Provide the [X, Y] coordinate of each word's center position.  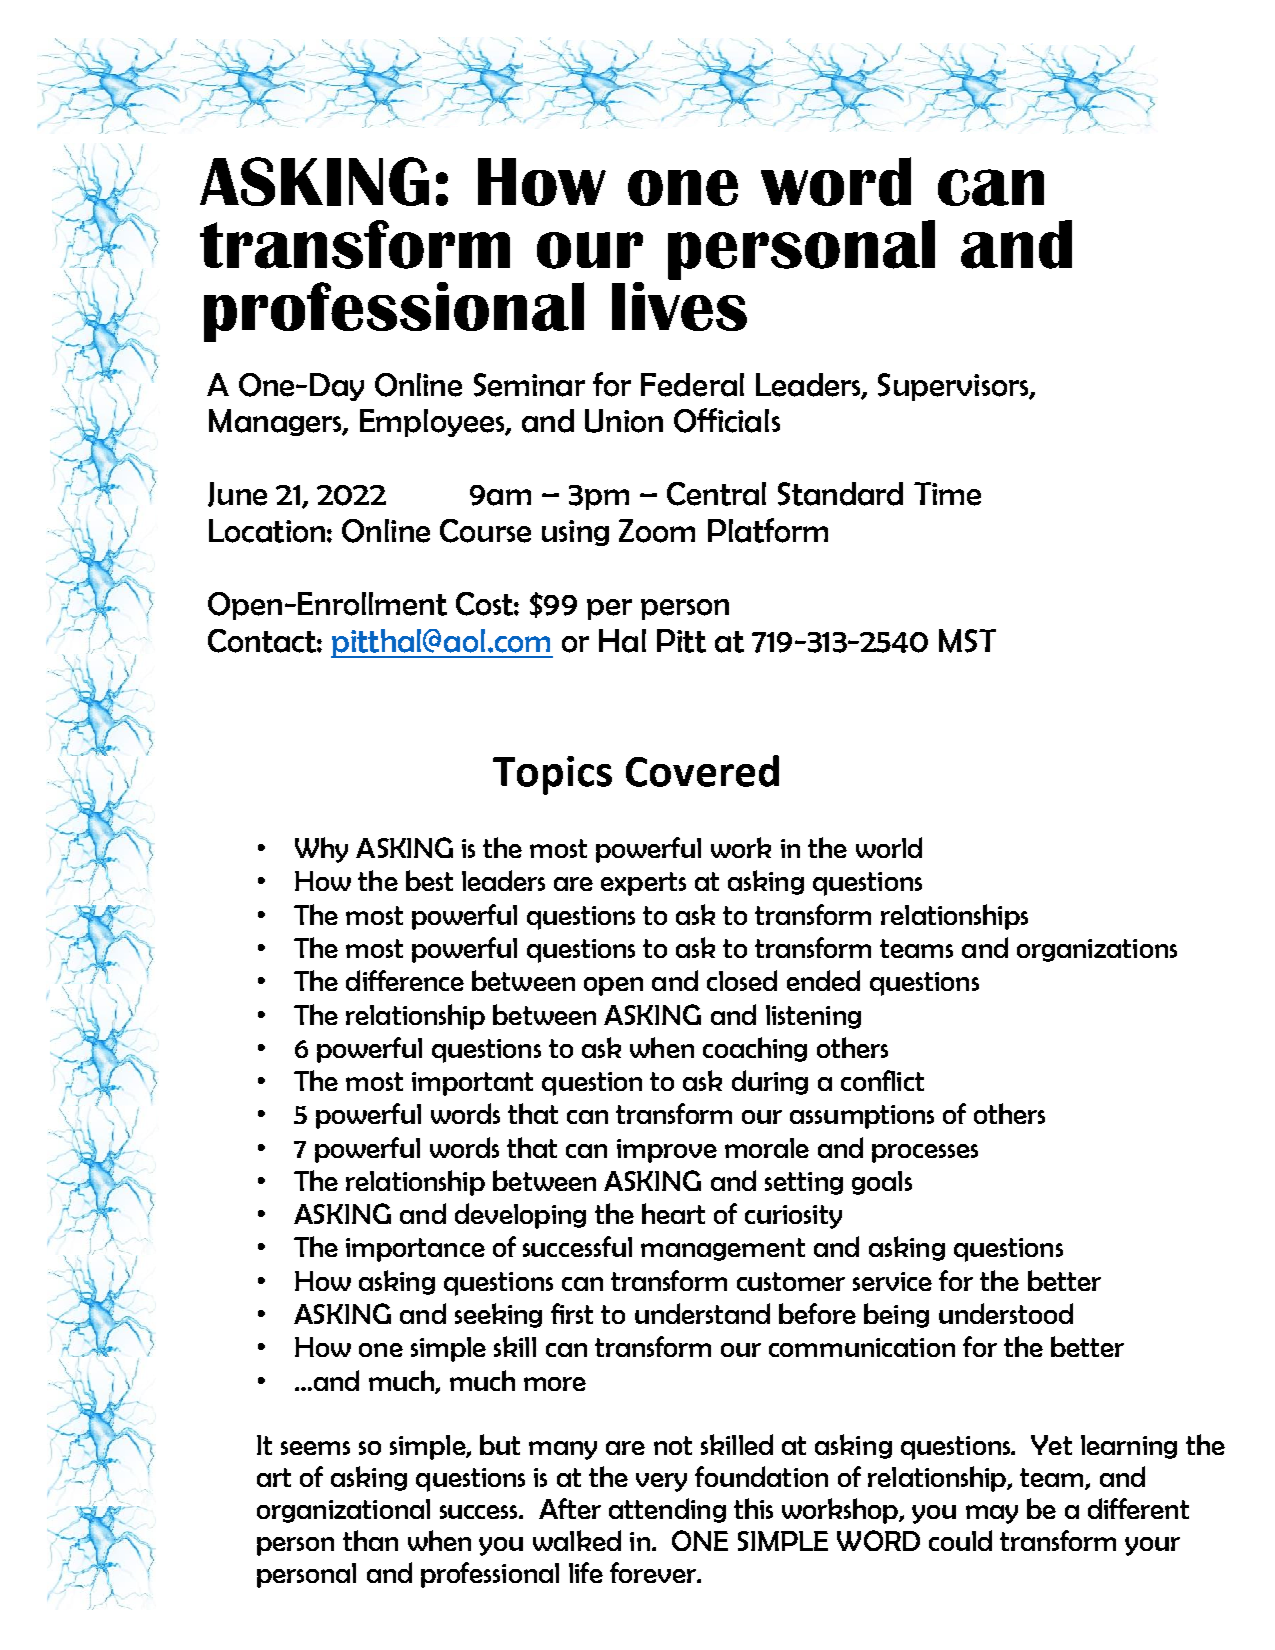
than [370, 1540]
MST [967, 641]
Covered [702, 771]
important [472, 1084]
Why [321, 850]
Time [947, 494]
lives [679, 306]
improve [667, 1151]
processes [925, 1153]
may [992, 1514]
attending [667, 1510]
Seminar [529, 385]
